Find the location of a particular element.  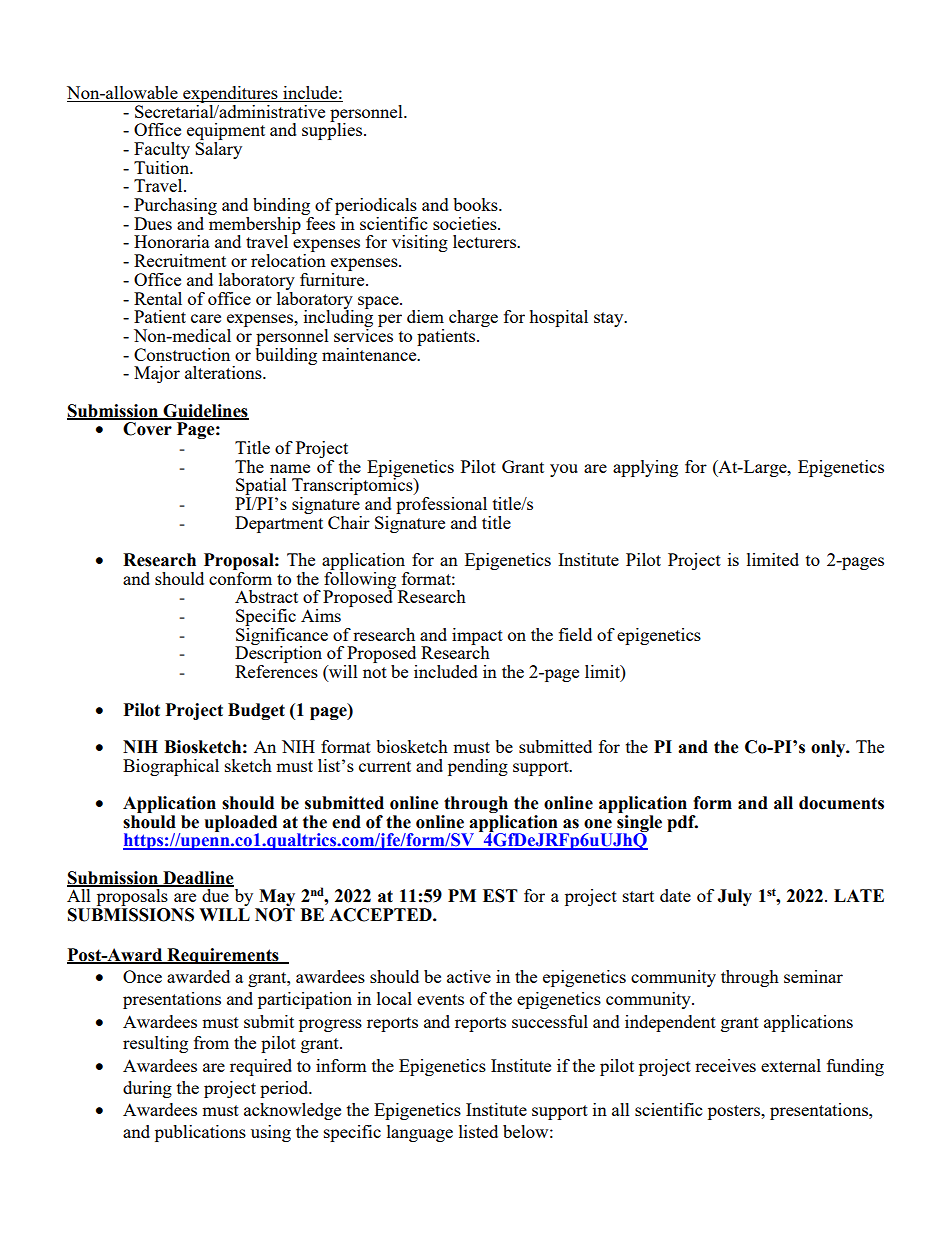

publications is located at coordinates (200, 1133).
